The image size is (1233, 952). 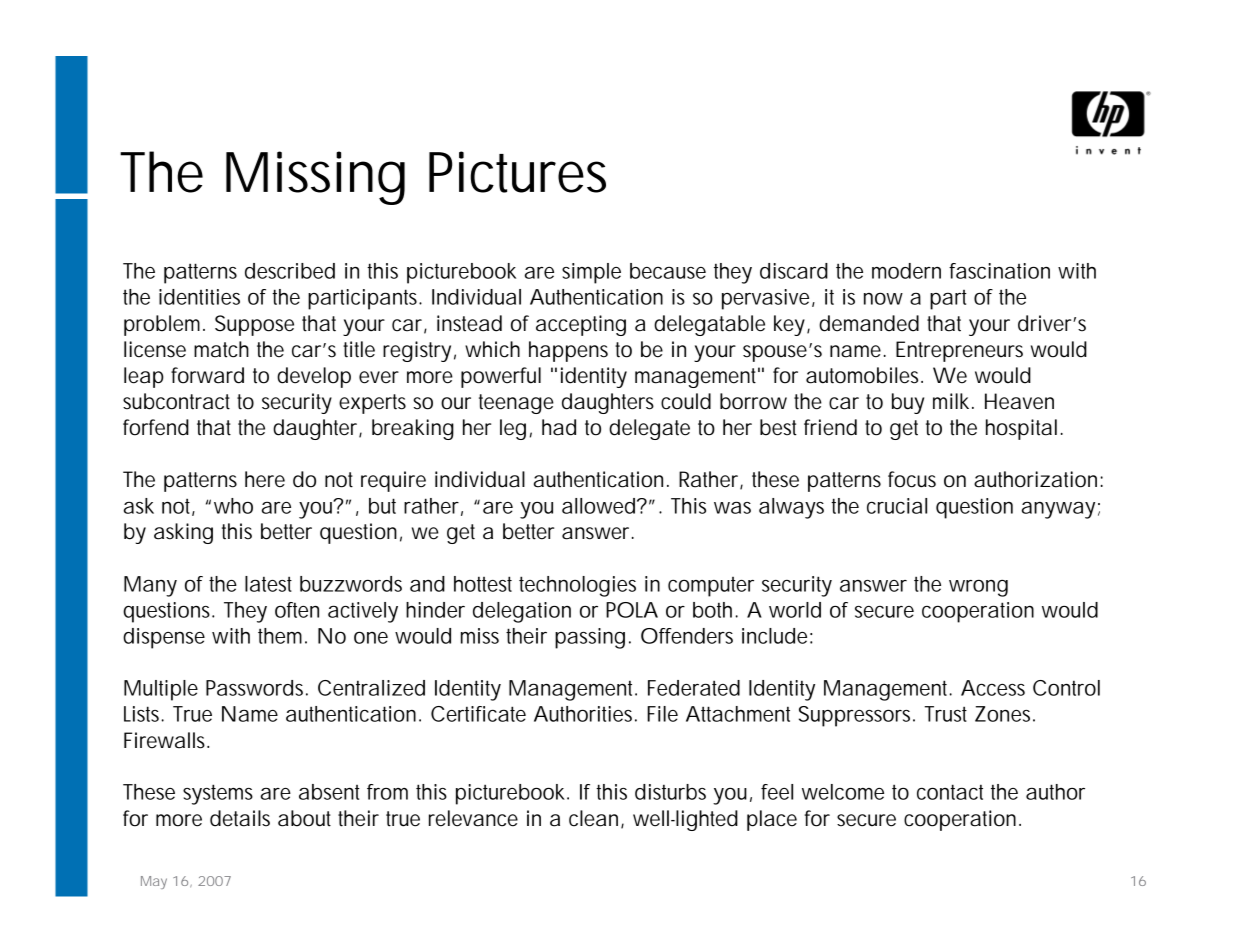 What do you see at coordinates (176, 401) in the screenshot?
I see `subcontract` at bounding box center [176, 401].
